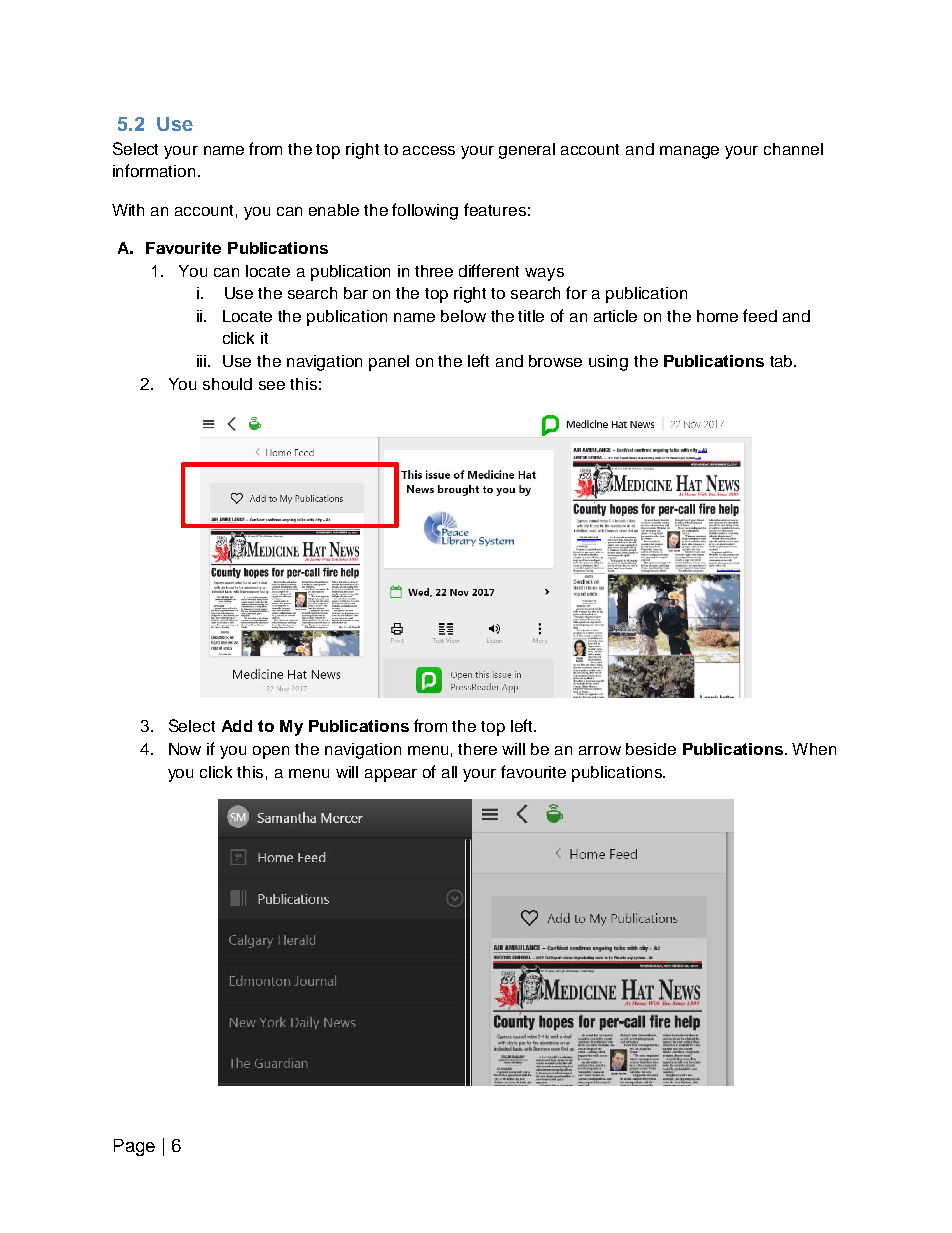 This screenshot has height=1233, width=952. I want to click on information, so click(154, 170).
